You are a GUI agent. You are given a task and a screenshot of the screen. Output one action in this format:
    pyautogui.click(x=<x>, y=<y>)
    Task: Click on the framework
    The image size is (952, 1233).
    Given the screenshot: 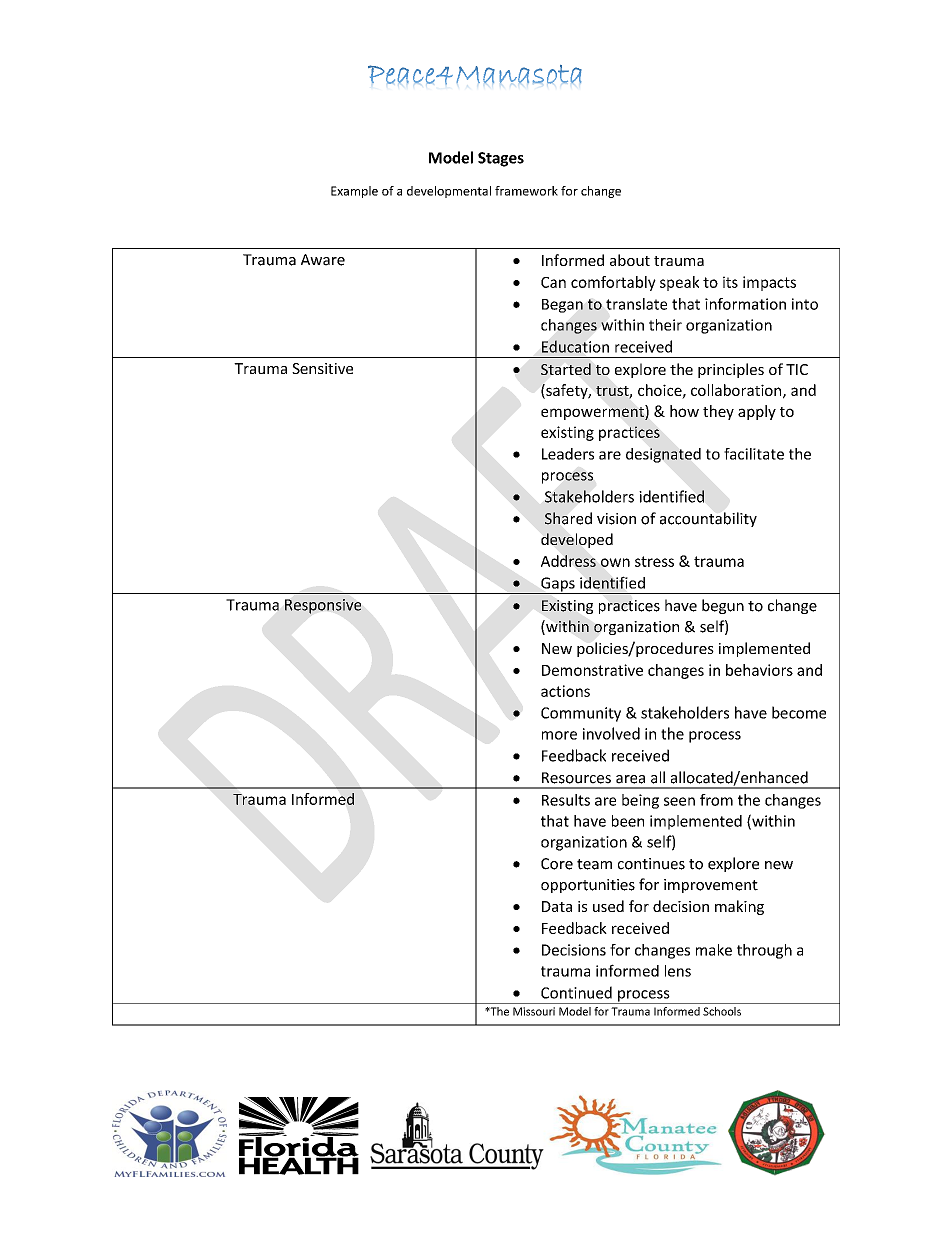 What is the action you would take?
    pyautogui.click(x=526, y=191)
